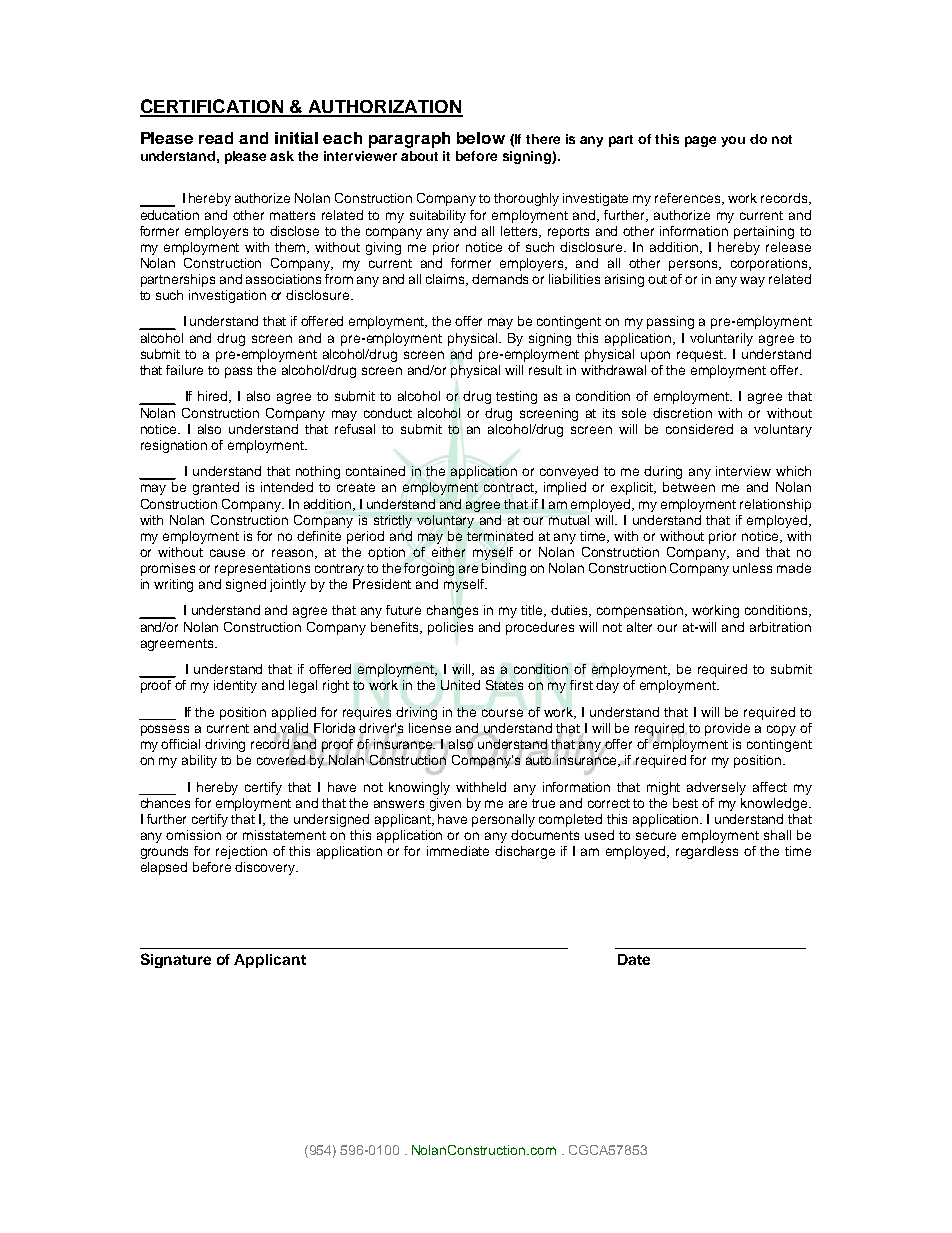 The image size is (952, 1233). I want to click on you, so click(733, 141).
